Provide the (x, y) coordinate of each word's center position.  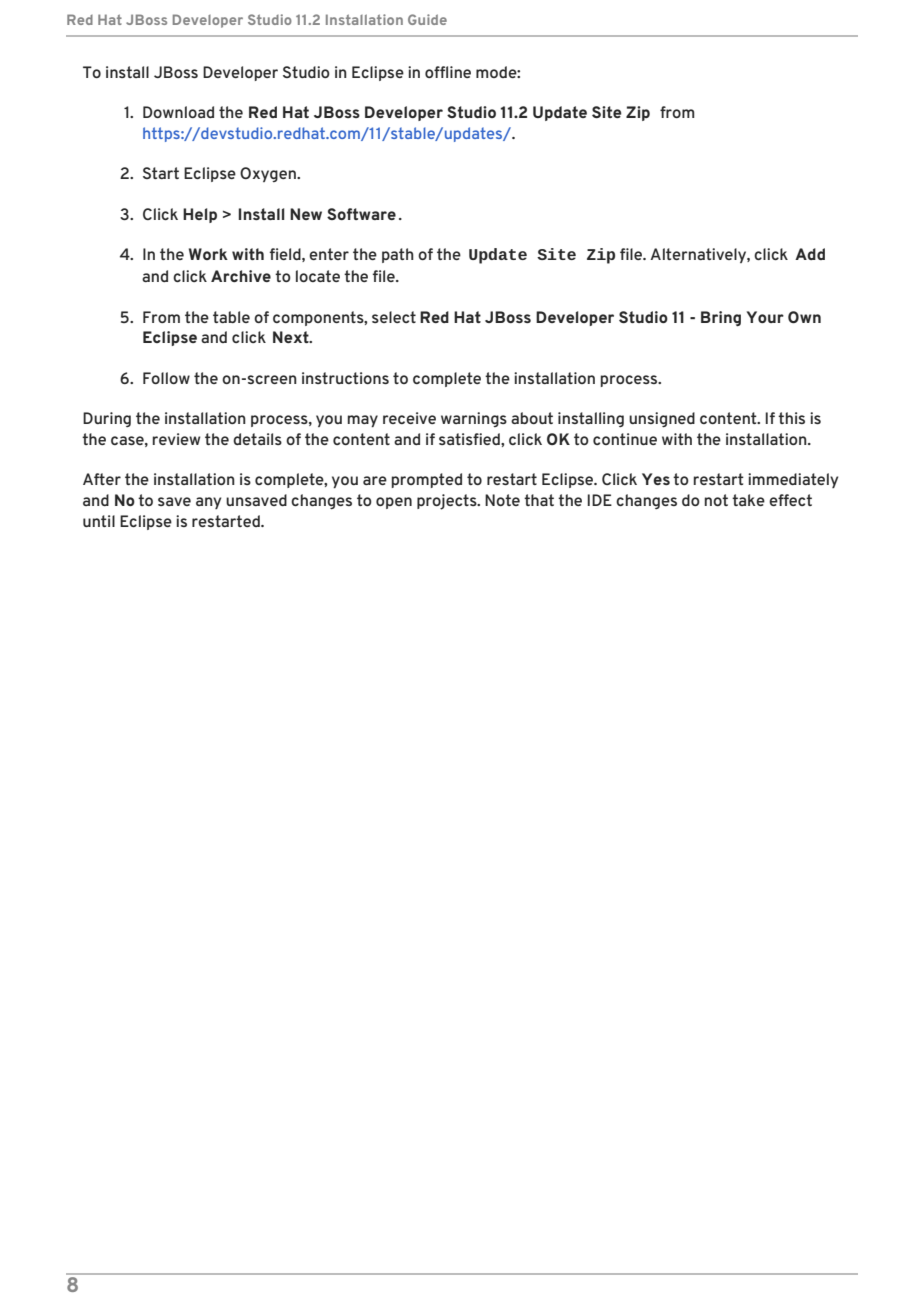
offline (448, 72)
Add (810, 254)
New (306, 214)
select (394, 317)
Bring (721, 318)
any (208, 503)
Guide (427, 19)
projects (448, 502)
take (748, 500)
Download (178, 112)
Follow (166, 378)
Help (200, 215)
